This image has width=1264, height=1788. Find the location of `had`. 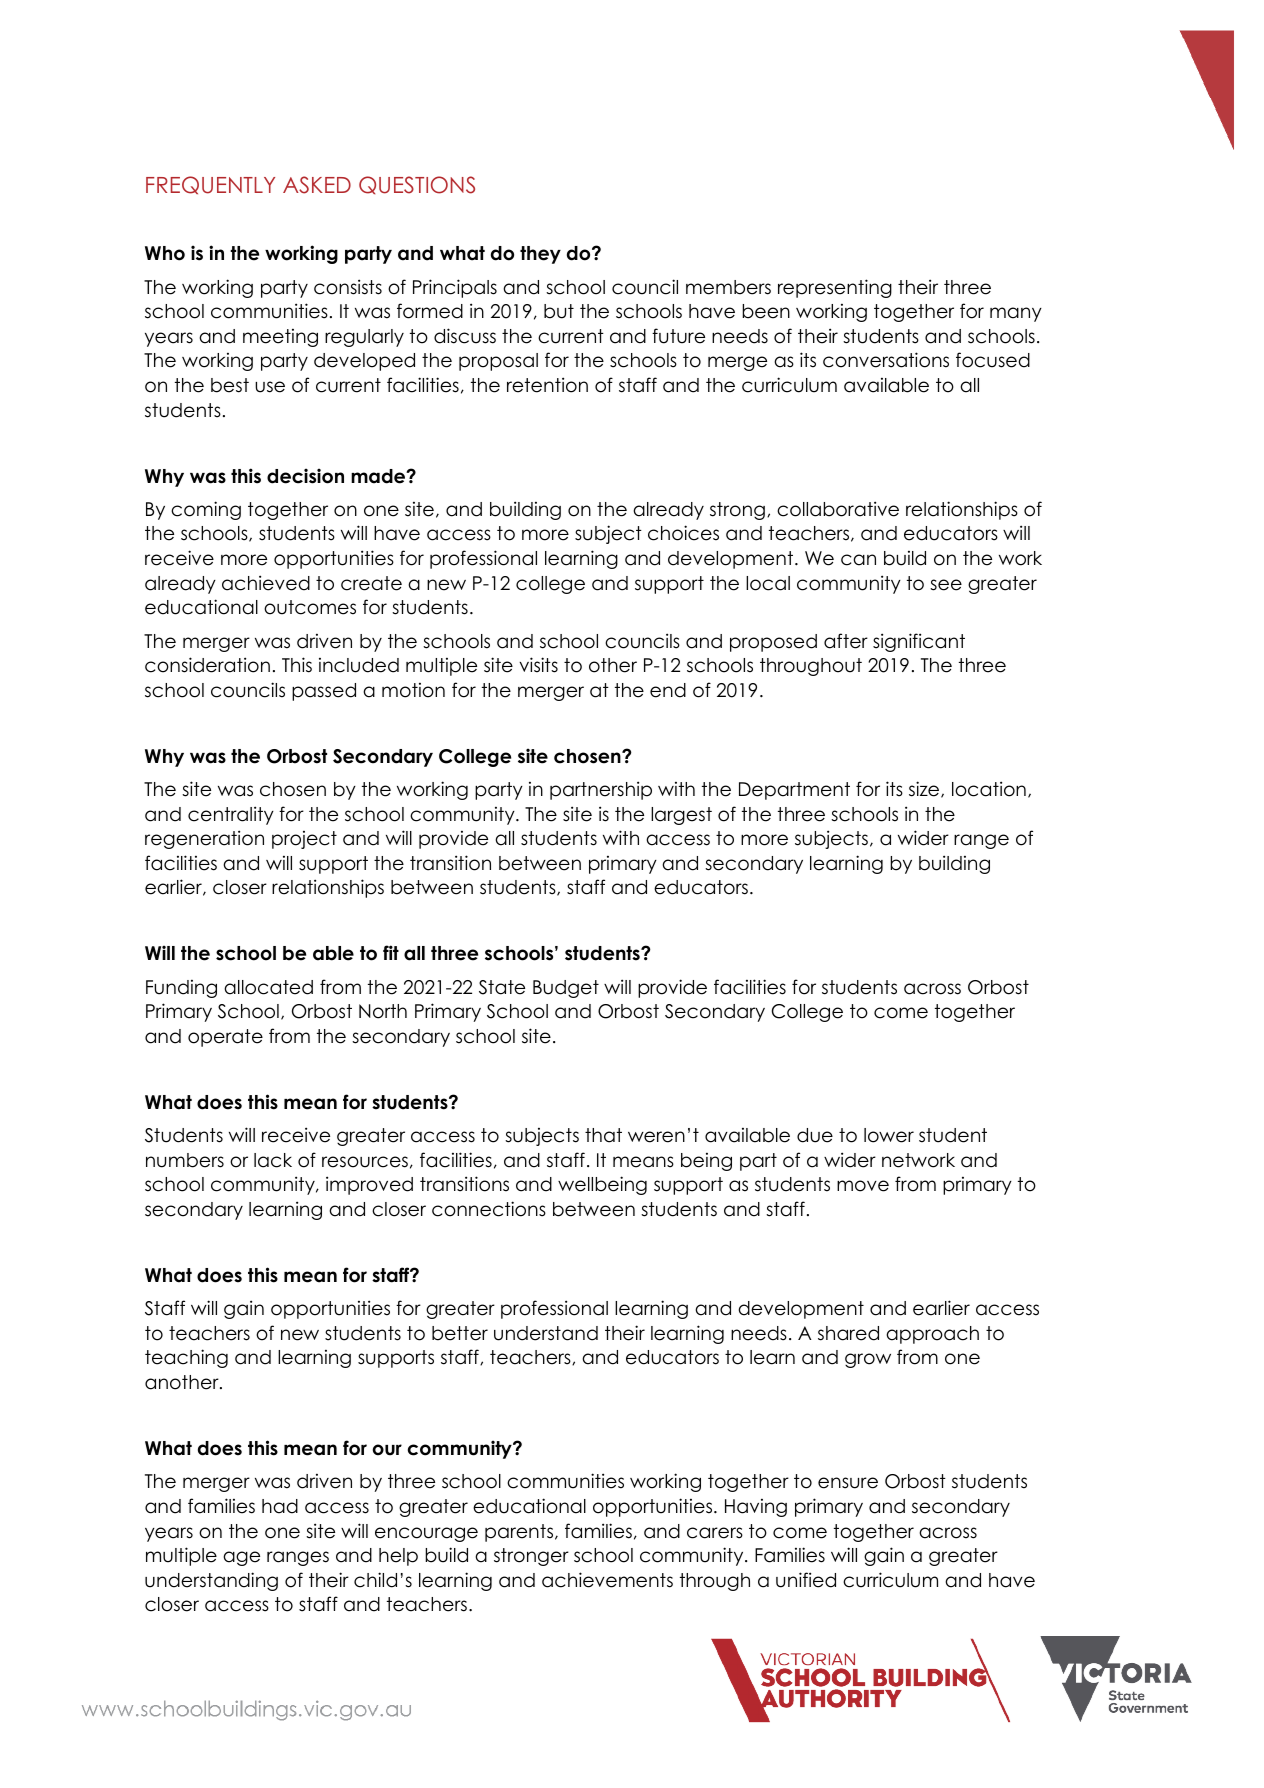

had is located at coordinates (280, 1506).
